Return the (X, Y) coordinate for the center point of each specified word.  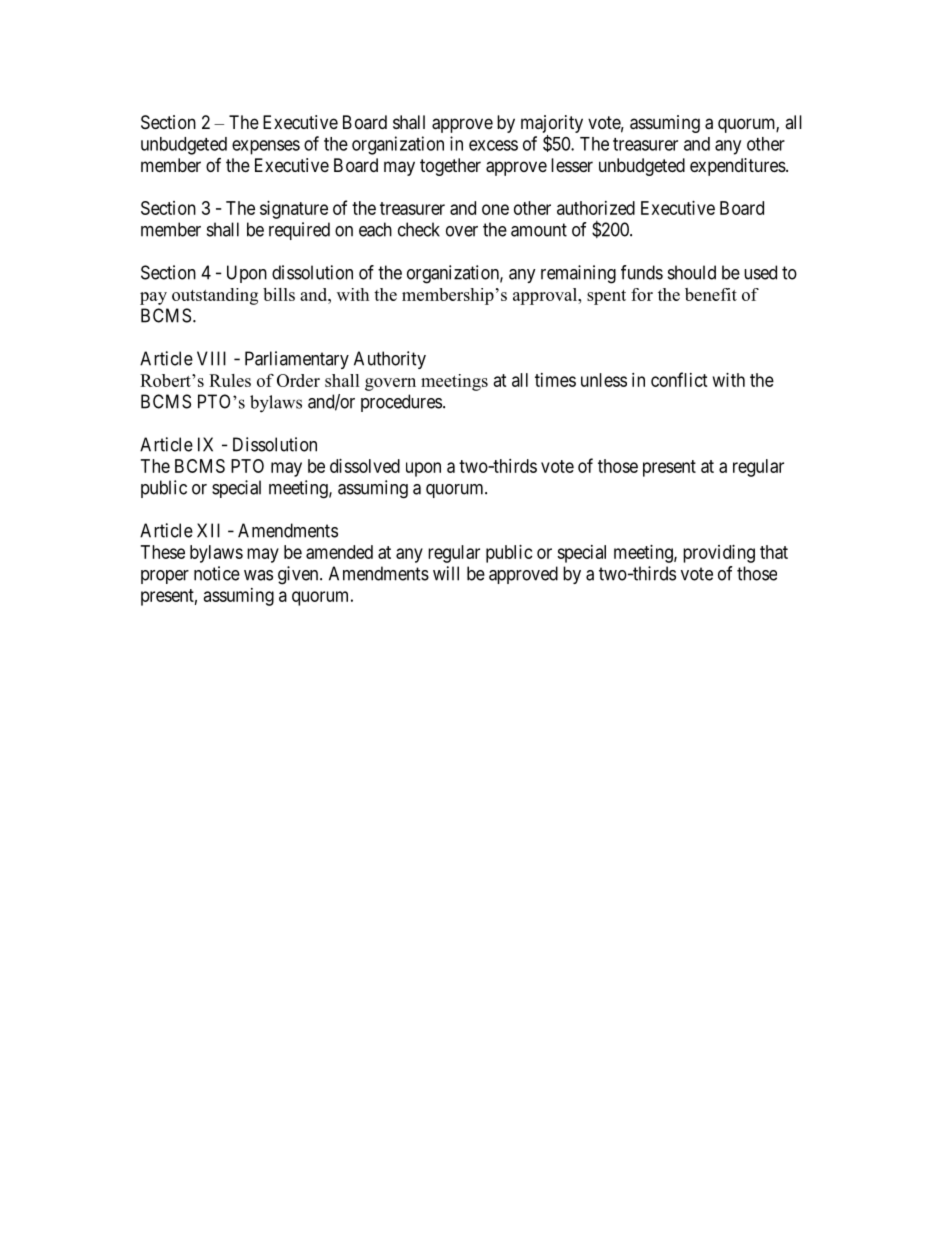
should (692, 272)
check (419, 229)
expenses (266, 147)
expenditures (738, 167)
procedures (401, 403)
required (299, 231)
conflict (679, 379)
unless (604, 380)
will (446, 573)
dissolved (365, 466)
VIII (211, 358)
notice (217, 573)
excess (493, 145)
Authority (390, 360)
